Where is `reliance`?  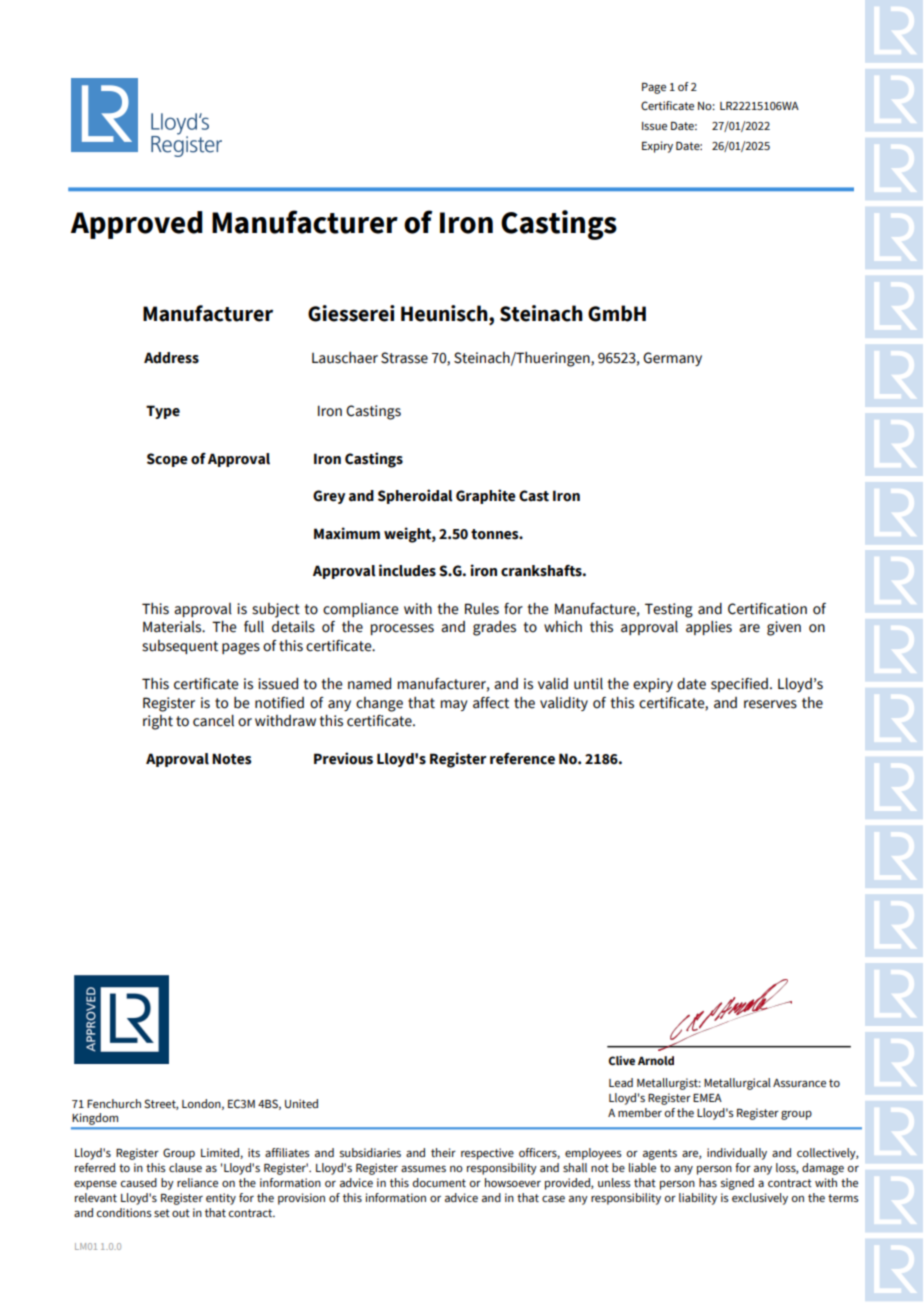 reliance is located at coordinates (197, 1182).
